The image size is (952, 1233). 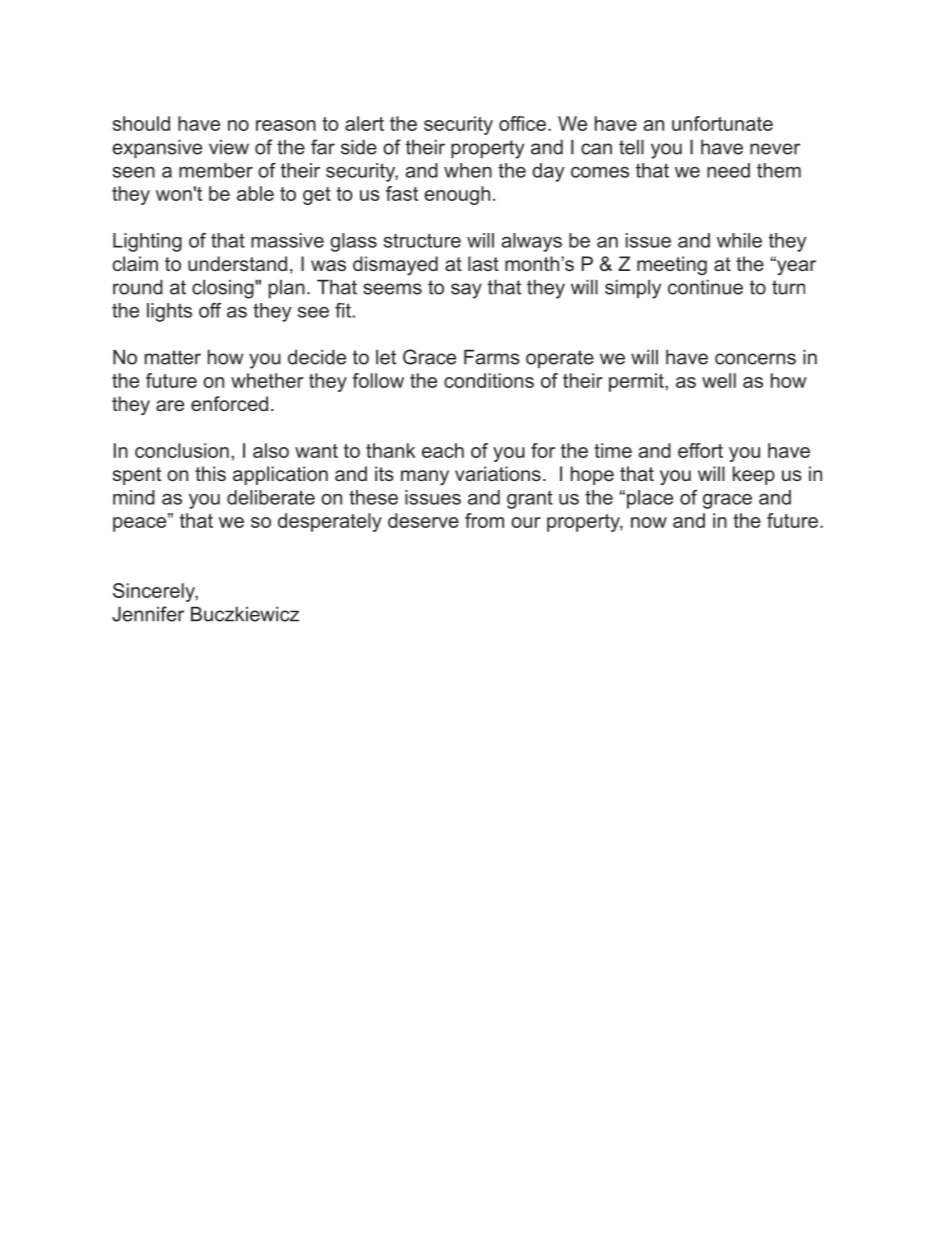 I want to click on Jennifer, so click(x=148, y=614).
